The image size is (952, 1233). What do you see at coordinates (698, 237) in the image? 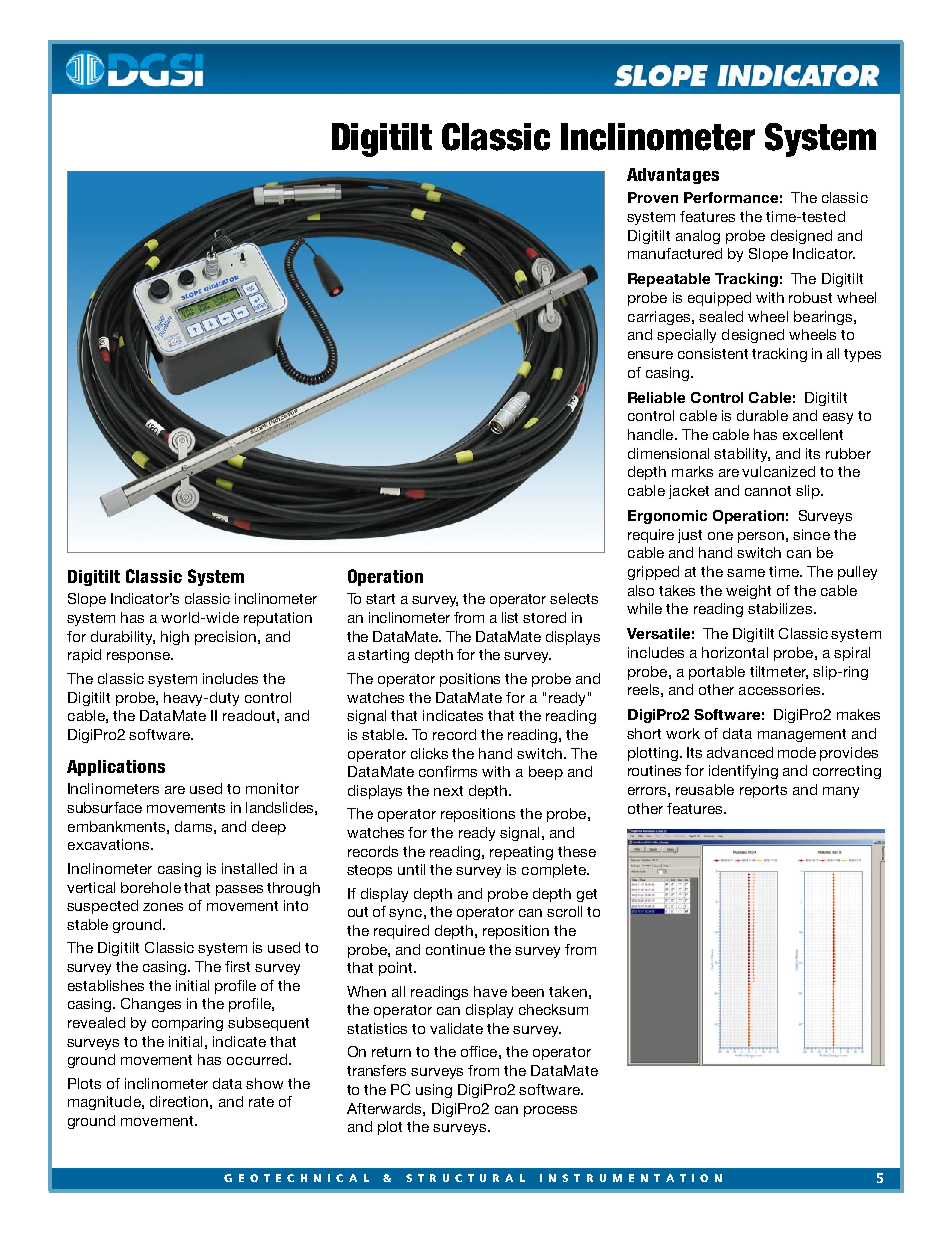
I see `analog` at bounding box center [698, 237].
